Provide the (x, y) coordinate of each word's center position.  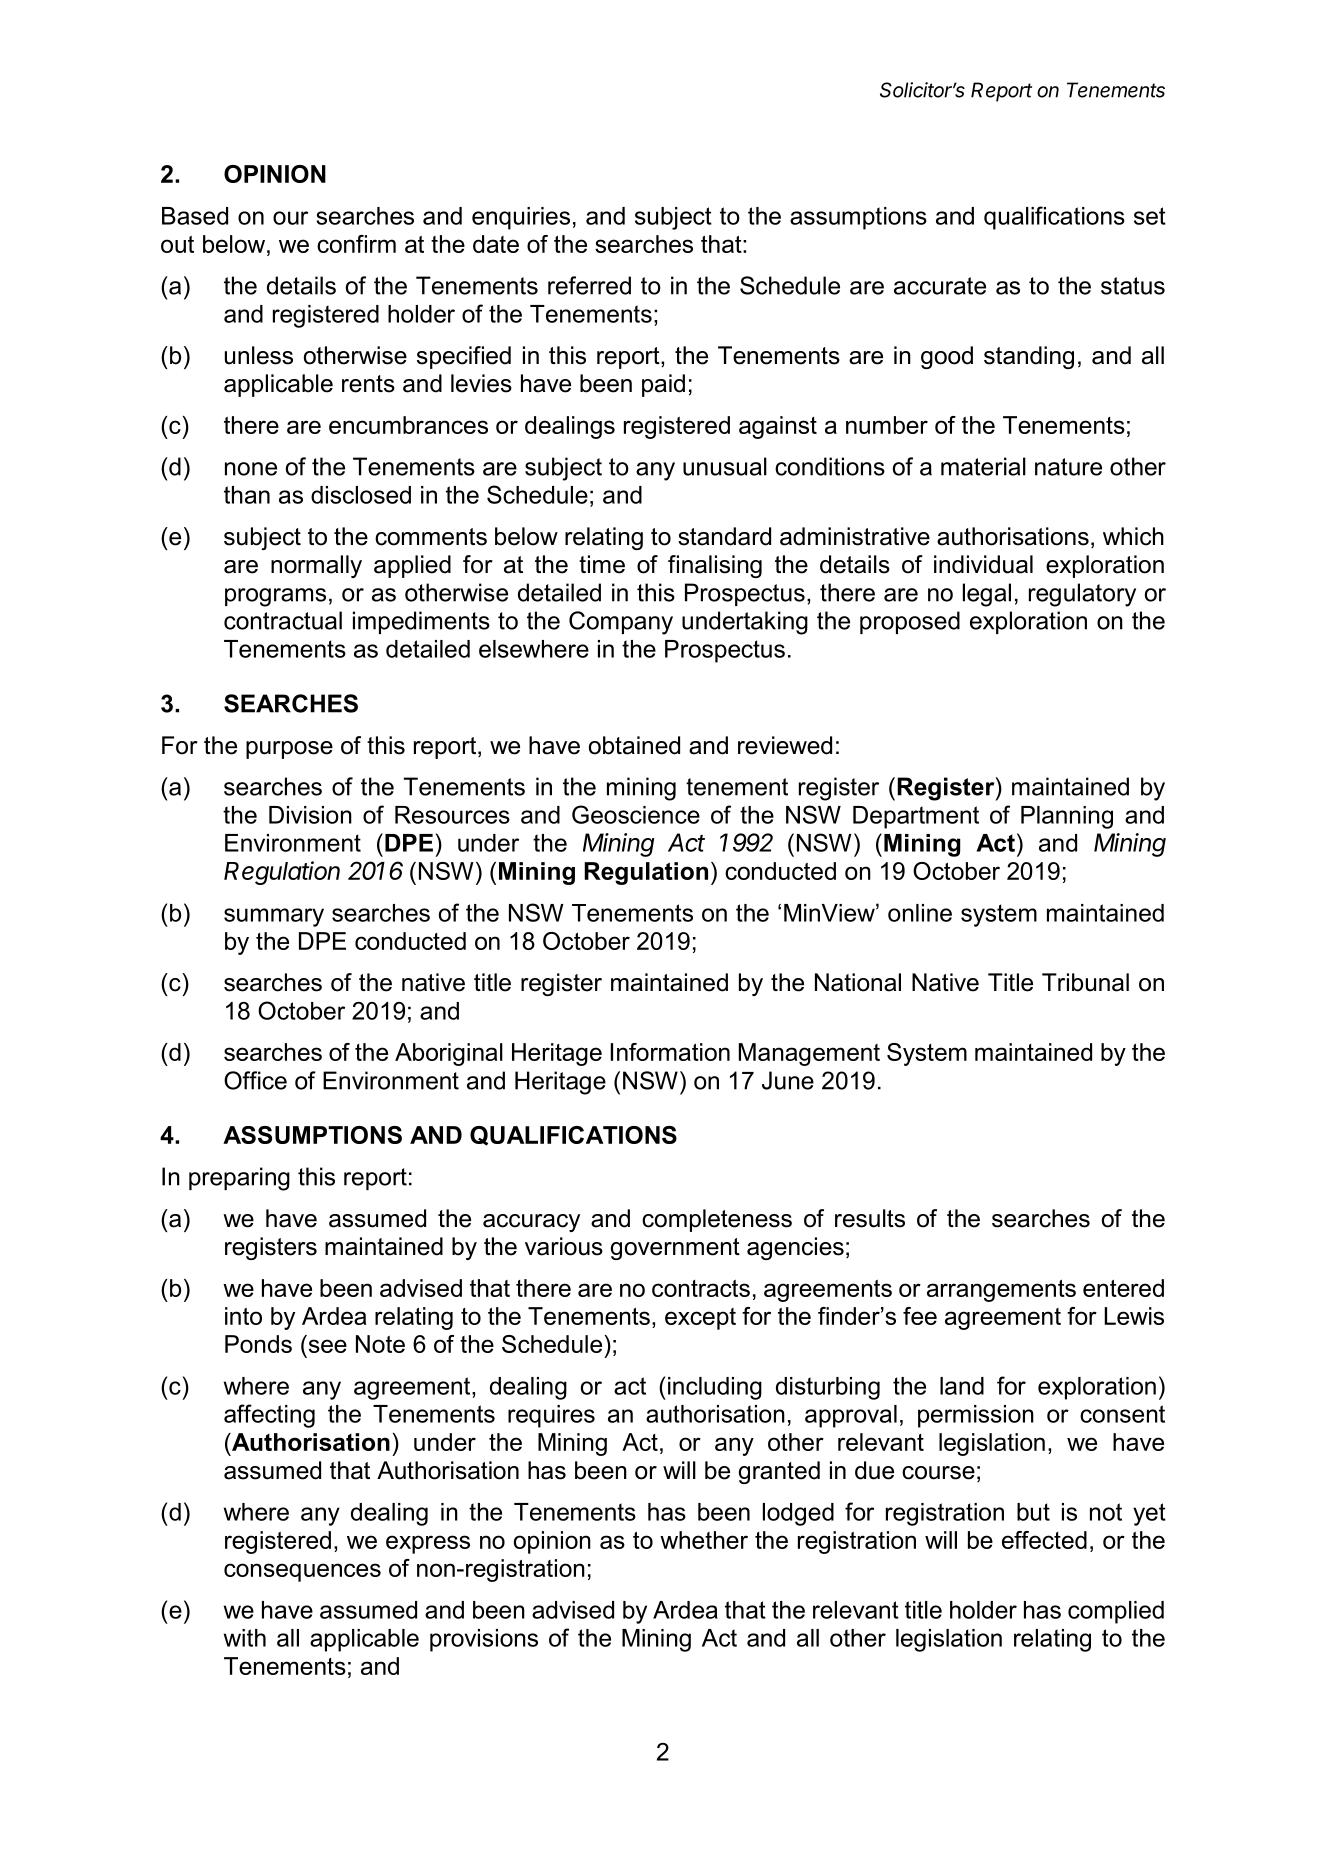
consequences (302, 1572)
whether (704, 1540)
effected (1044, 1540)
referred (589, 285)
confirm (356, 244)
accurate (940, 286)
